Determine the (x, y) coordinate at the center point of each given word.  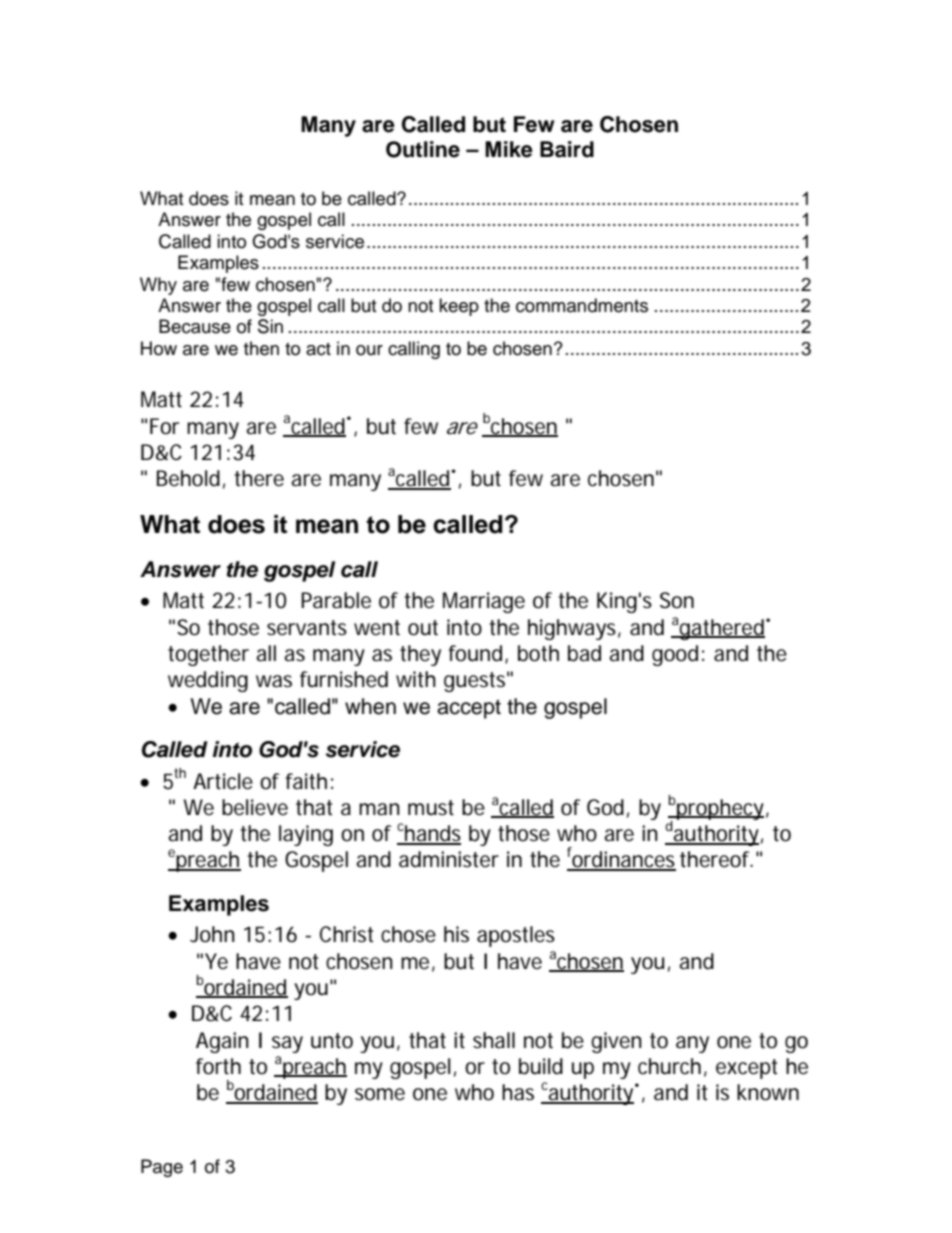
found (475, 653)
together (208, 655)
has (518, 1092)
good (675, 655)
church (669, 1066)
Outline (423, 149)
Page (162, 1168)
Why (158, 286)
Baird (567, 149)
